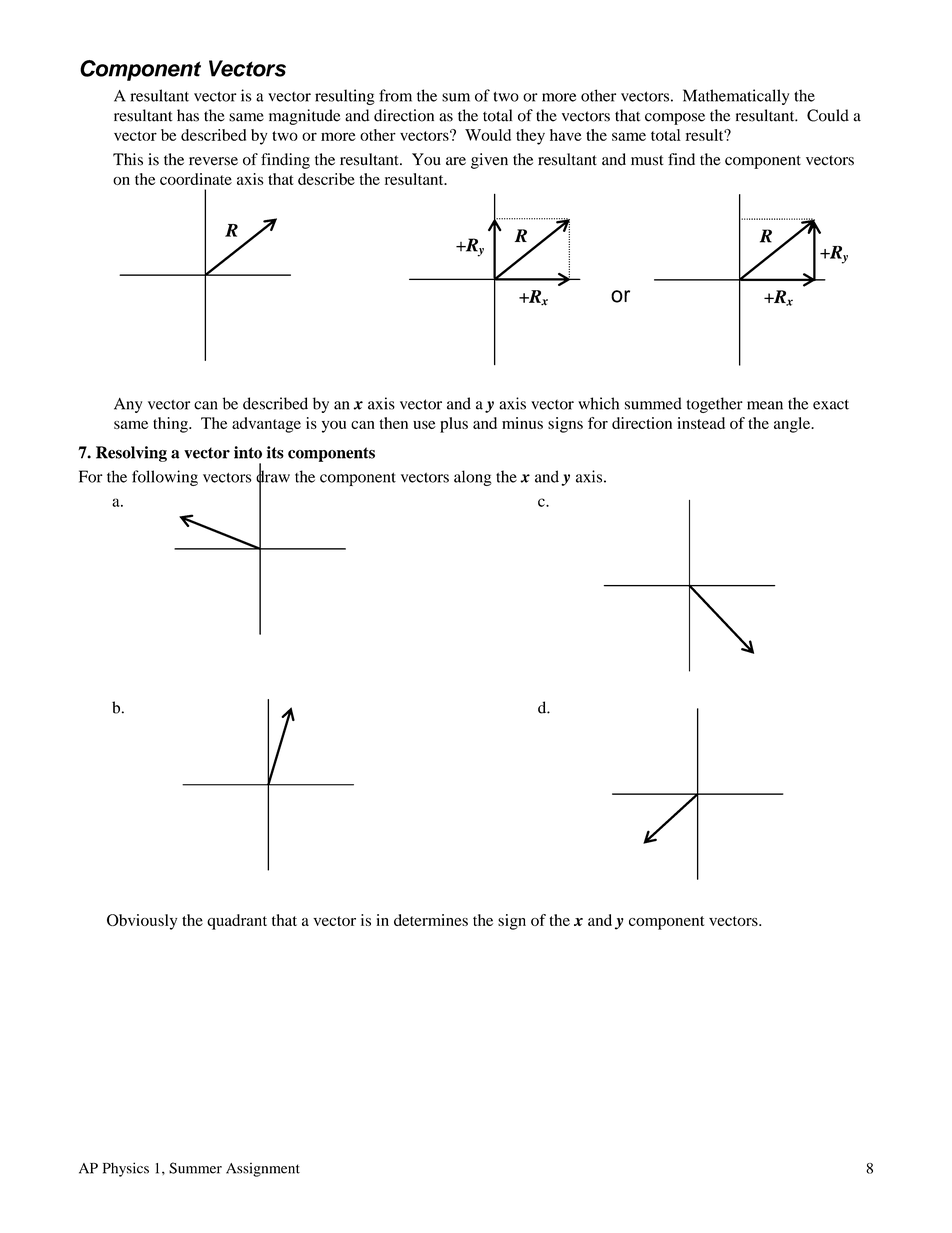  What do you see at coordinates (793, 425) in the screenshot?
I see `angle` at bounding box center [793, 425].
